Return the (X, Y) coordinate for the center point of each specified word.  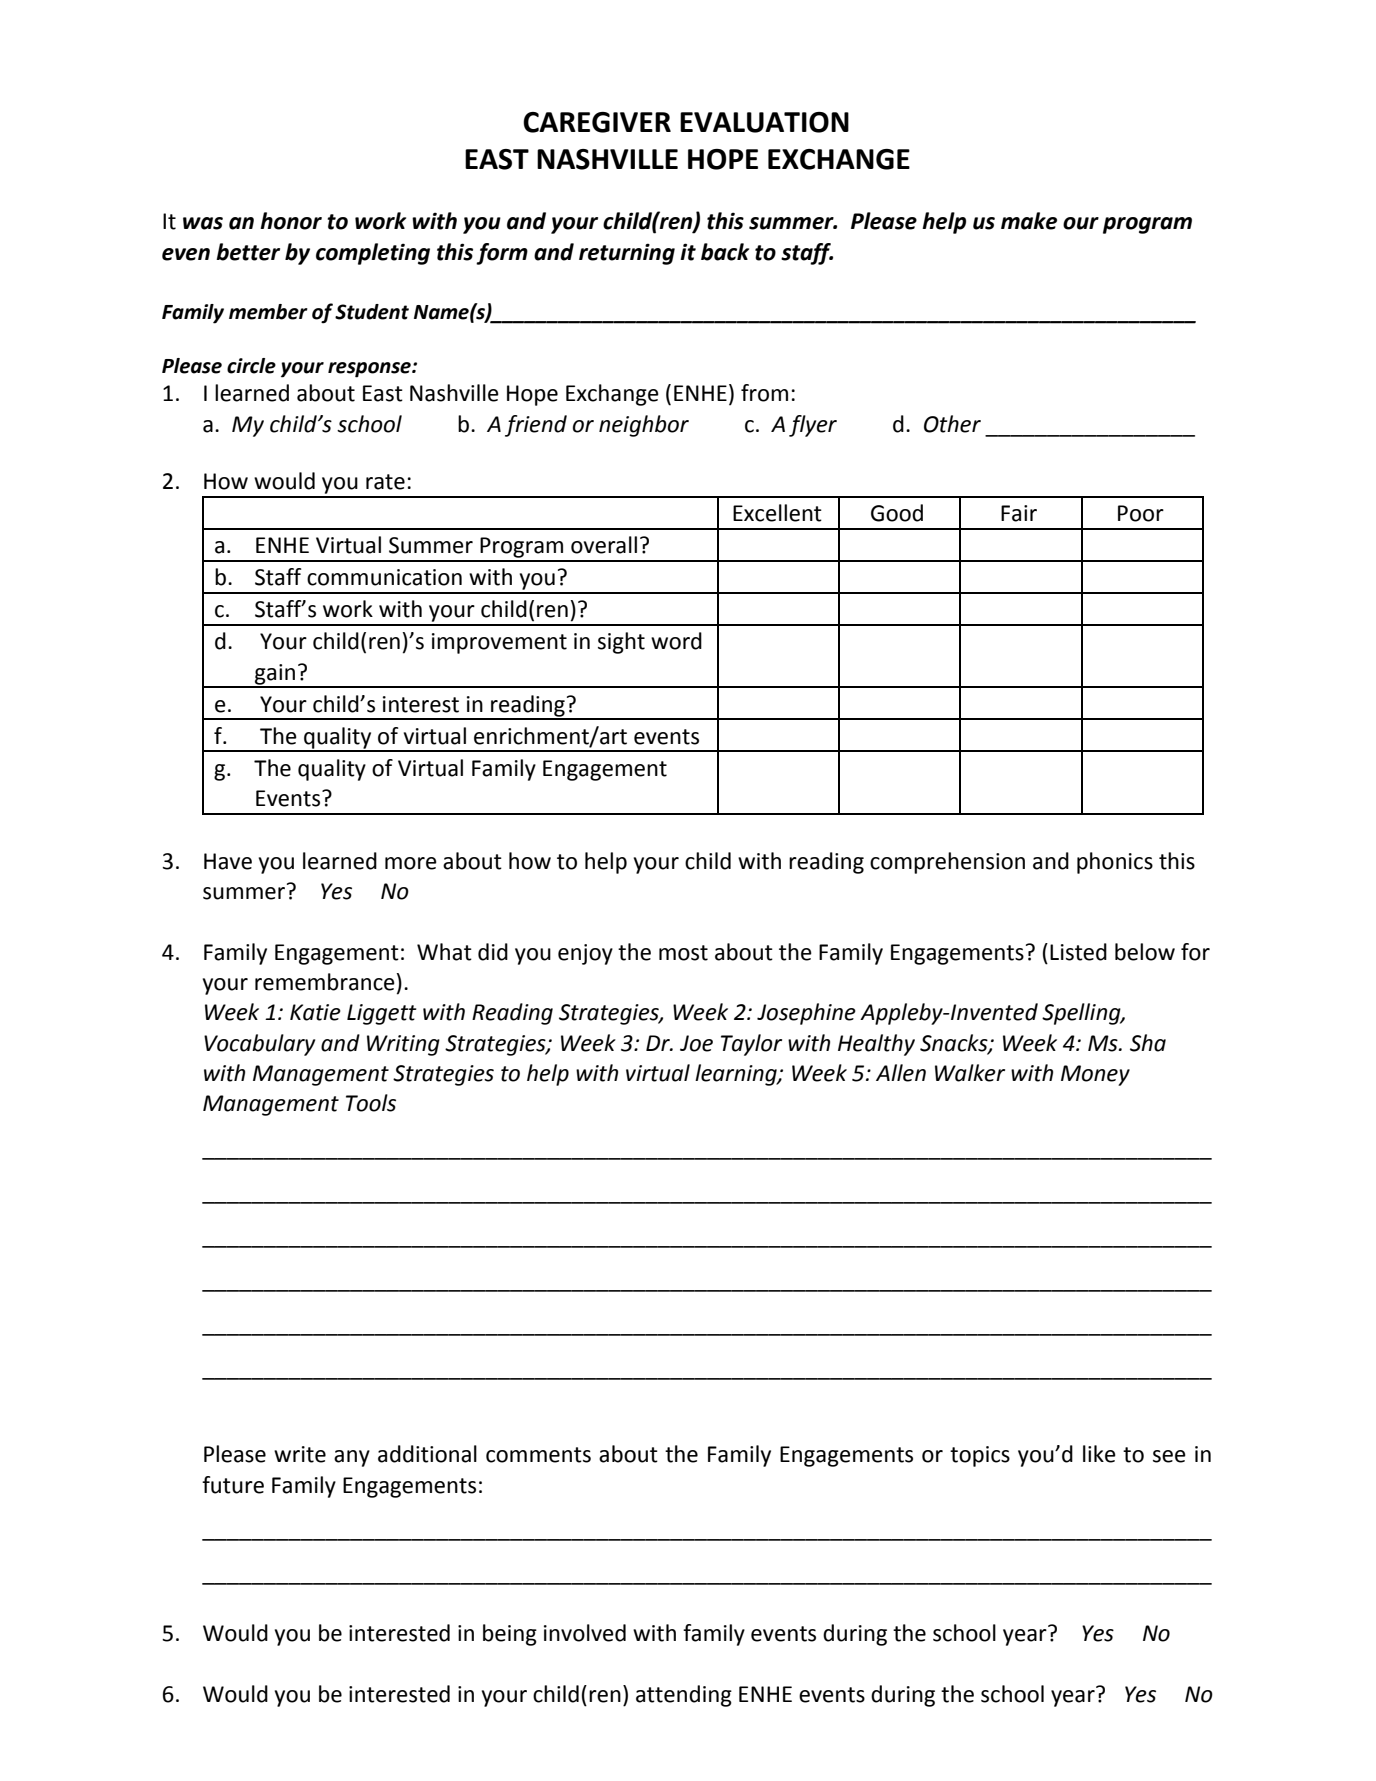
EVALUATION (764, 122)
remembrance (326, 982)
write (300, 1454)
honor (291, 221)
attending (684, 1696)
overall (604, 545)
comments (538, 1455)
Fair (1019, 513)
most (683, 953)
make (1029, 221)
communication (384, 577)
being (510, 1635)
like (1099, 1454)
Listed (1078, 952)
